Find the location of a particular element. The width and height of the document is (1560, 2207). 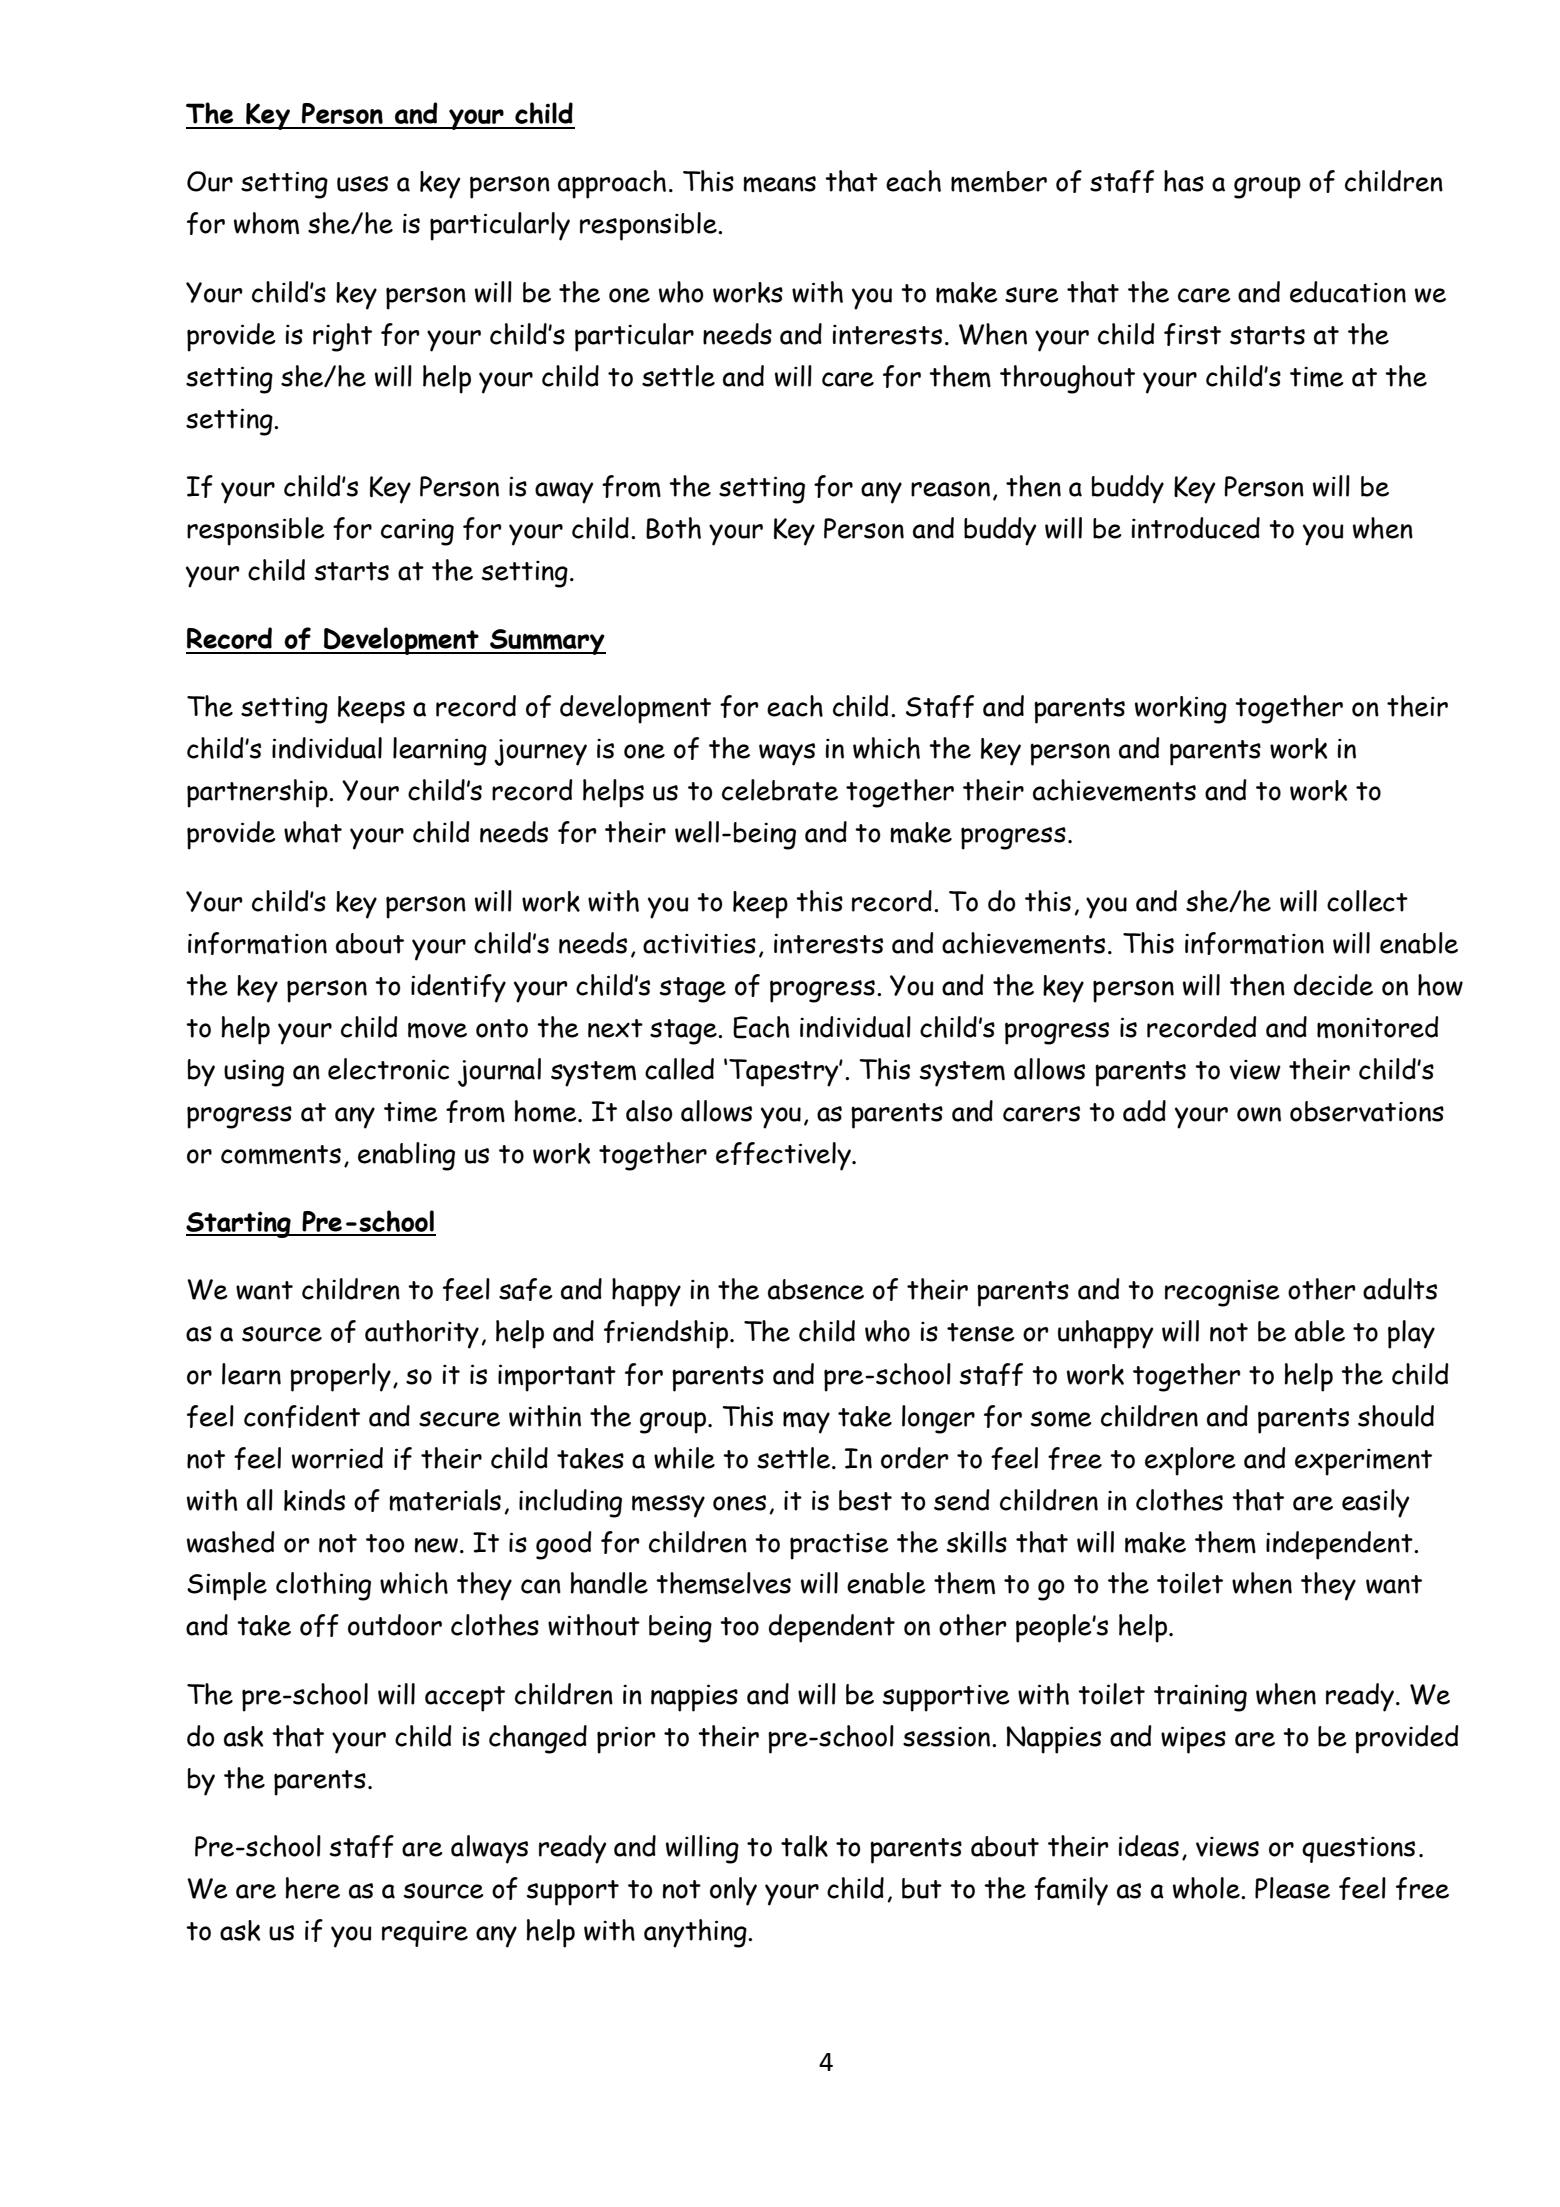

education is located at coordinates (1348, 292).
